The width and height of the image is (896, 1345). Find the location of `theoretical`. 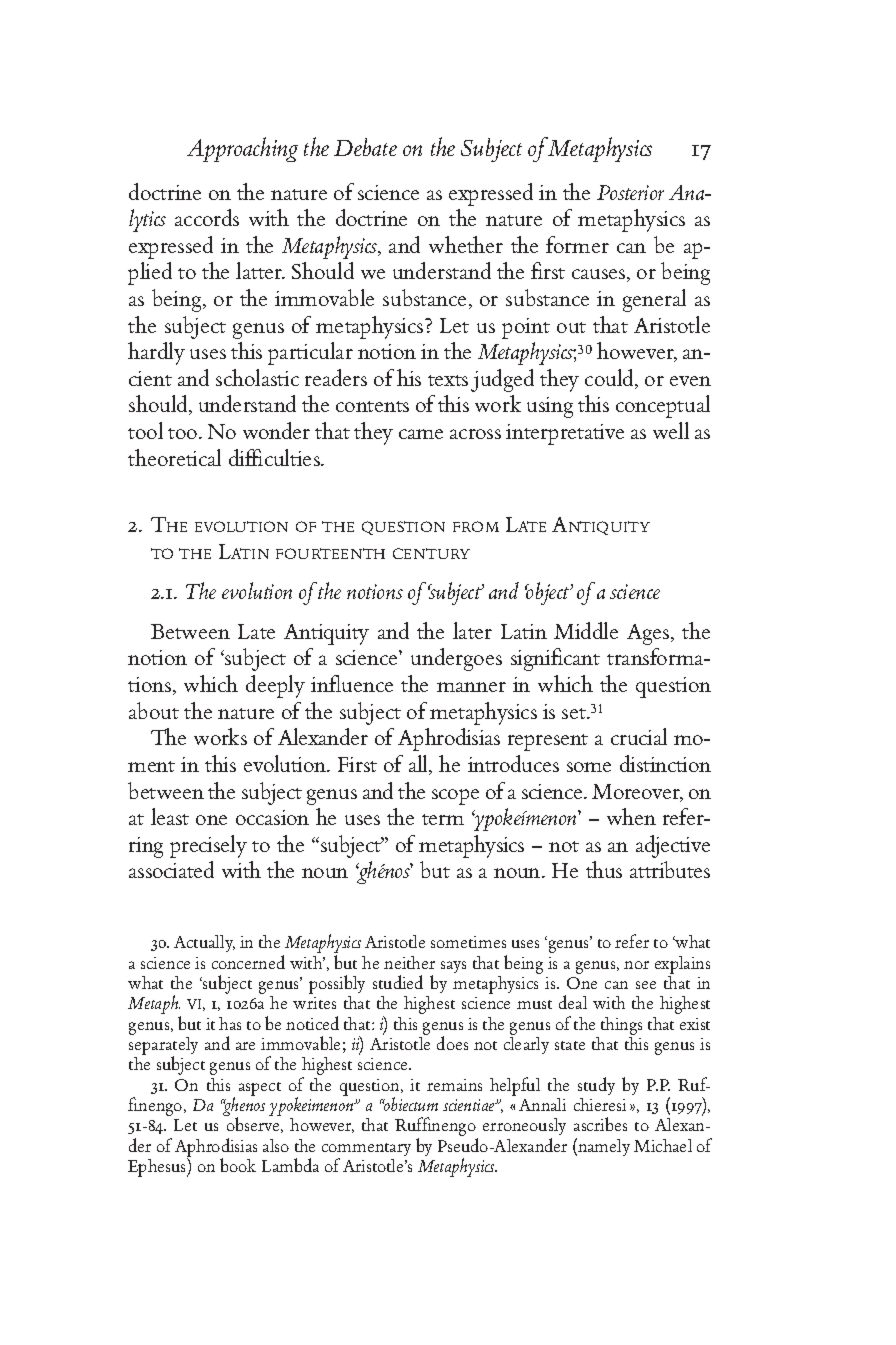

theoretical is located at coordinates (174, 457).
